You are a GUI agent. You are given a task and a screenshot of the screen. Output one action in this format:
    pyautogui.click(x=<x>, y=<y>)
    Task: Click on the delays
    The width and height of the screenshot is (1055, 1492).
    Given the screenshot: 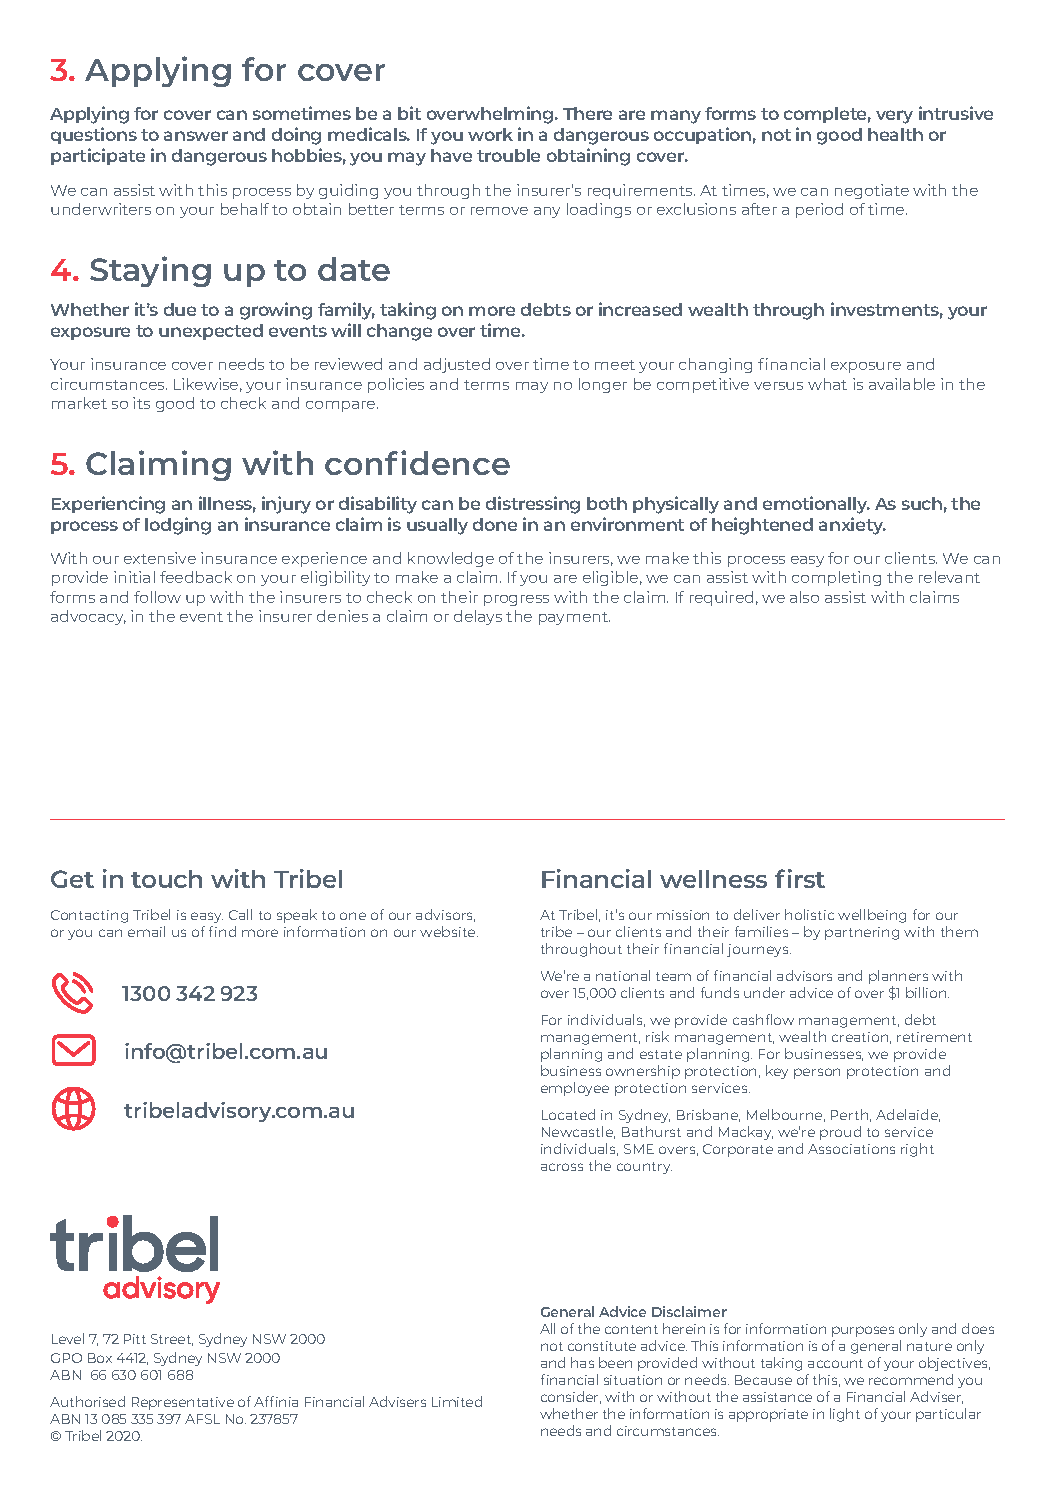 What is the action you would take?
    pyautogui.click(x=478, y=617)
